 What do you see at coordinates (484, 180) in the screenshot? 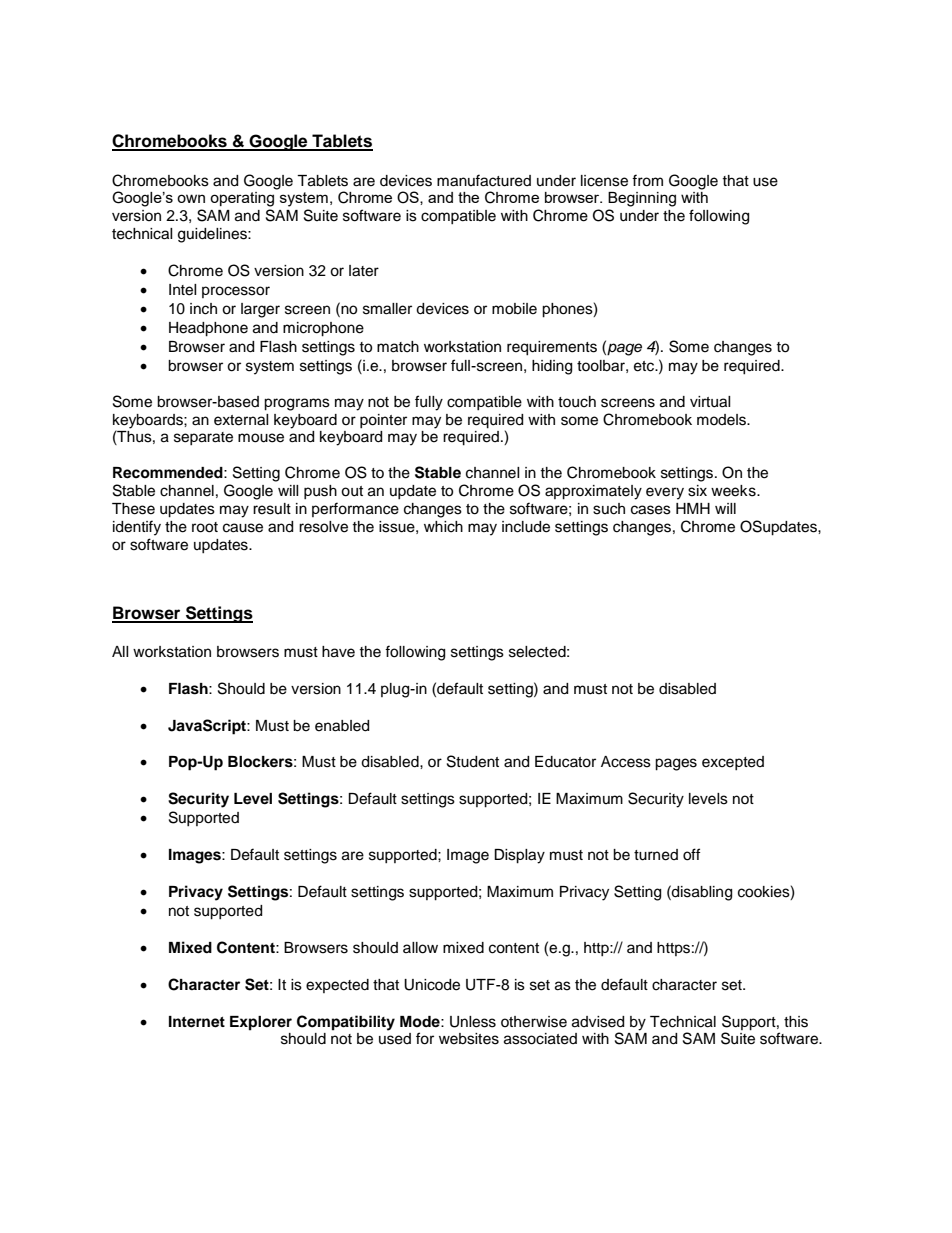
I see `manufactured` at bounding box center [484, 180].
